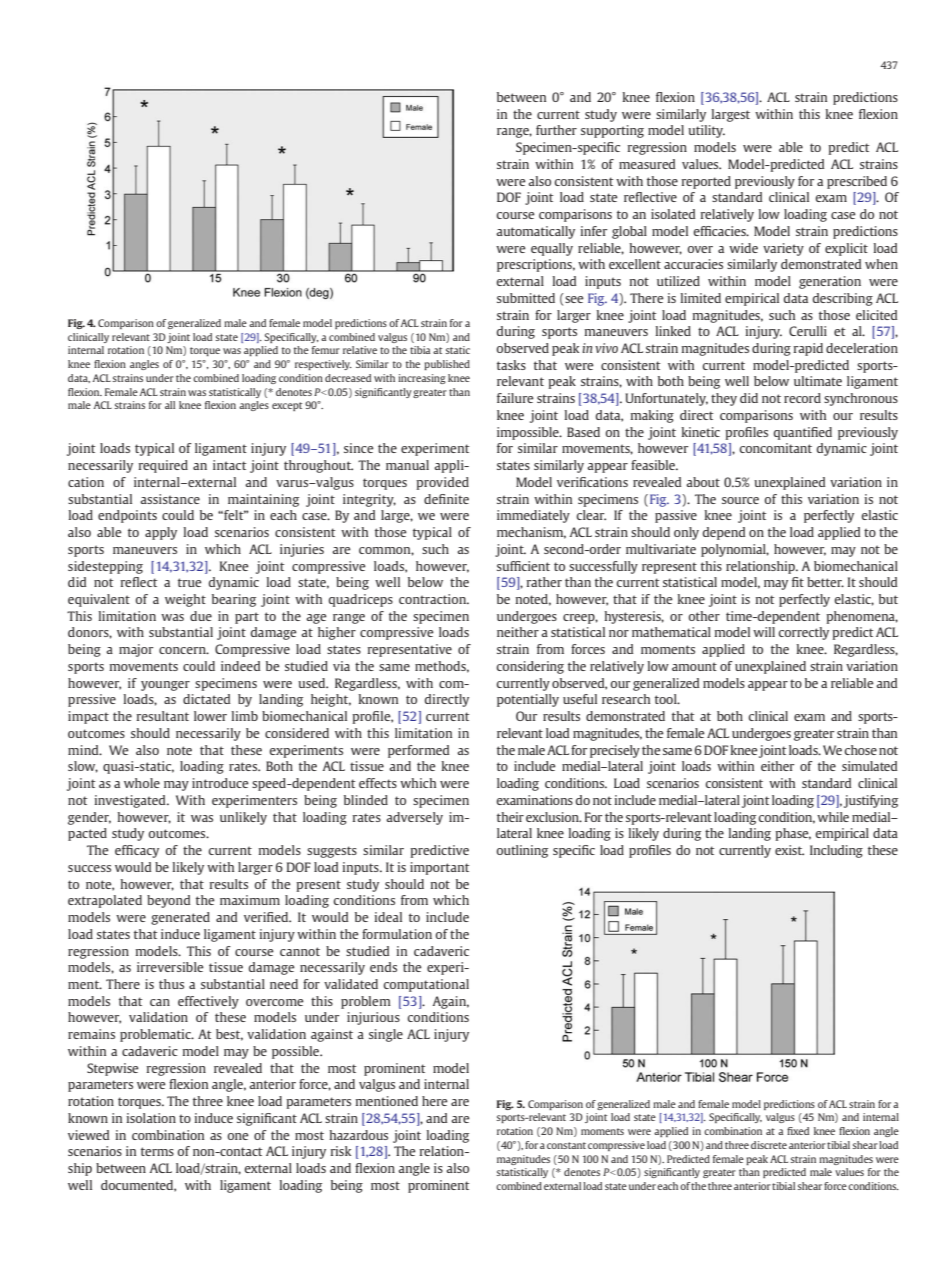 The image size is (952, 1270). I want to click on constant, so click(566, 1145).
